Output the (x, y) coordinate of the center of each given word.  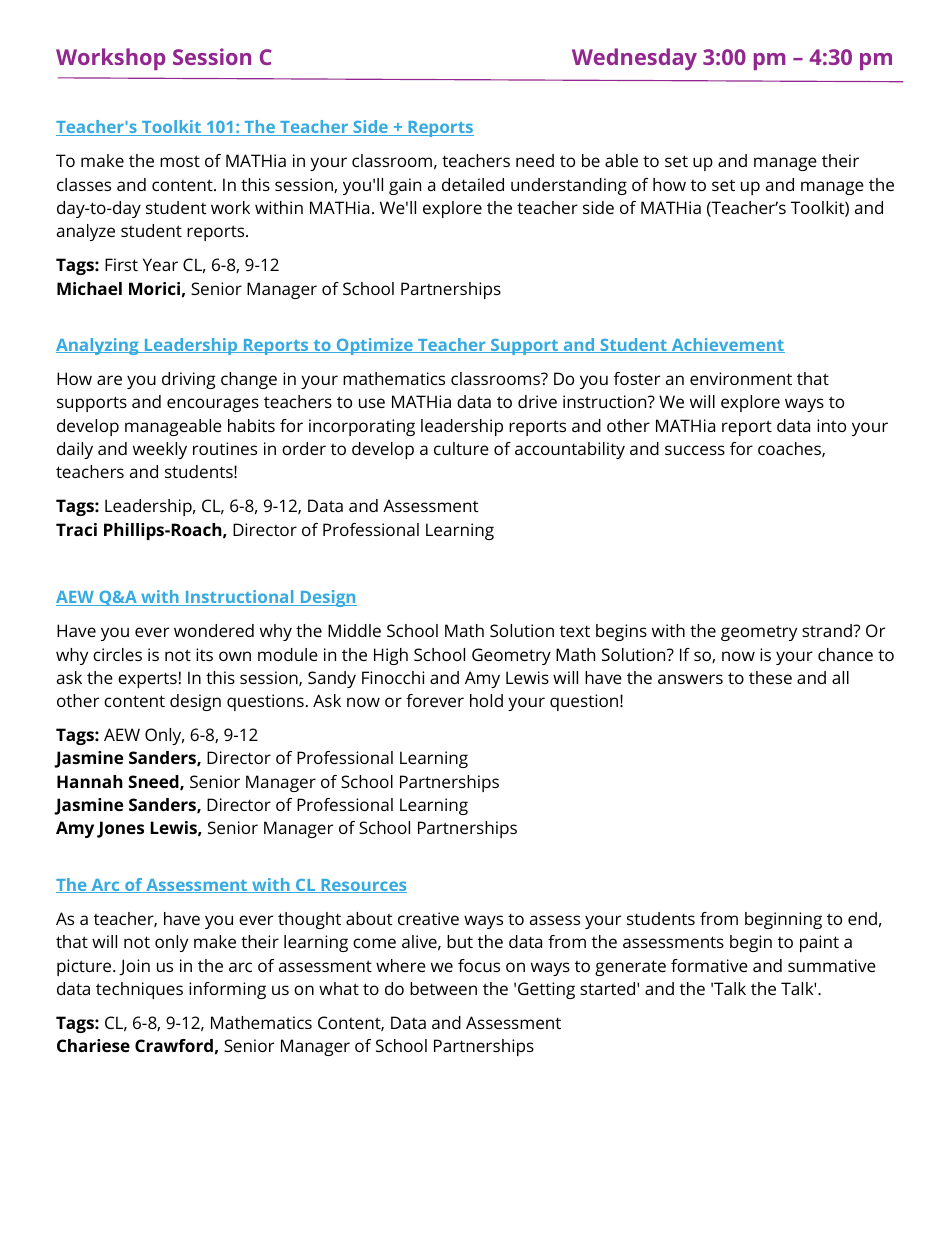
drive (537, 401)
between (443, 988)
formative (709, 965)
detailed (473, 184)
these (770, 677)
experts (147, 680)
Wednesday (634, 59)
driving (188, 380)
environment (741, 378)
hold (486, 700)
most (180, 161)
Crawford (174, 1045)
